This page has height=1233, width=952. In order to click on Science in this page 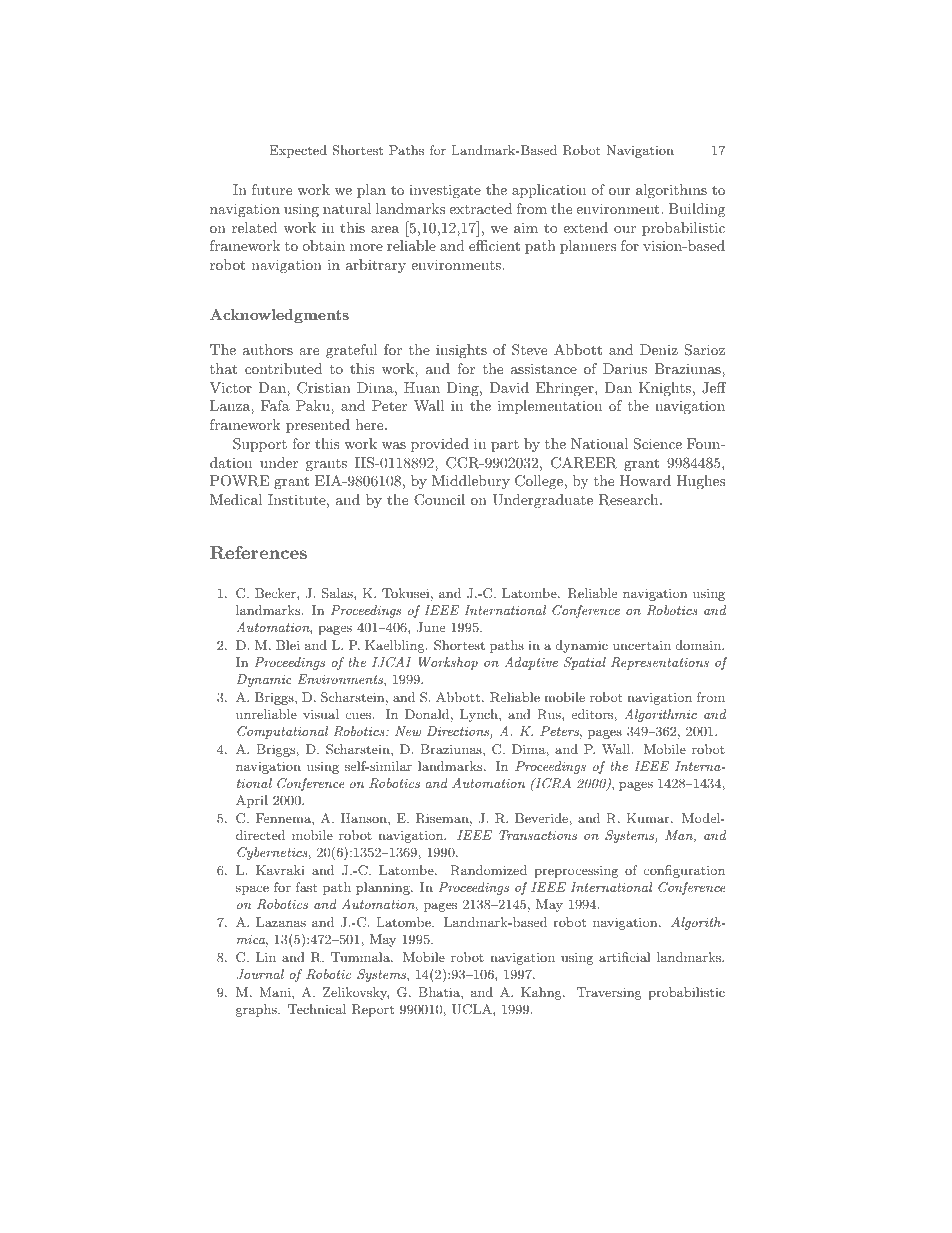, I will do `click(658, 444)`.
